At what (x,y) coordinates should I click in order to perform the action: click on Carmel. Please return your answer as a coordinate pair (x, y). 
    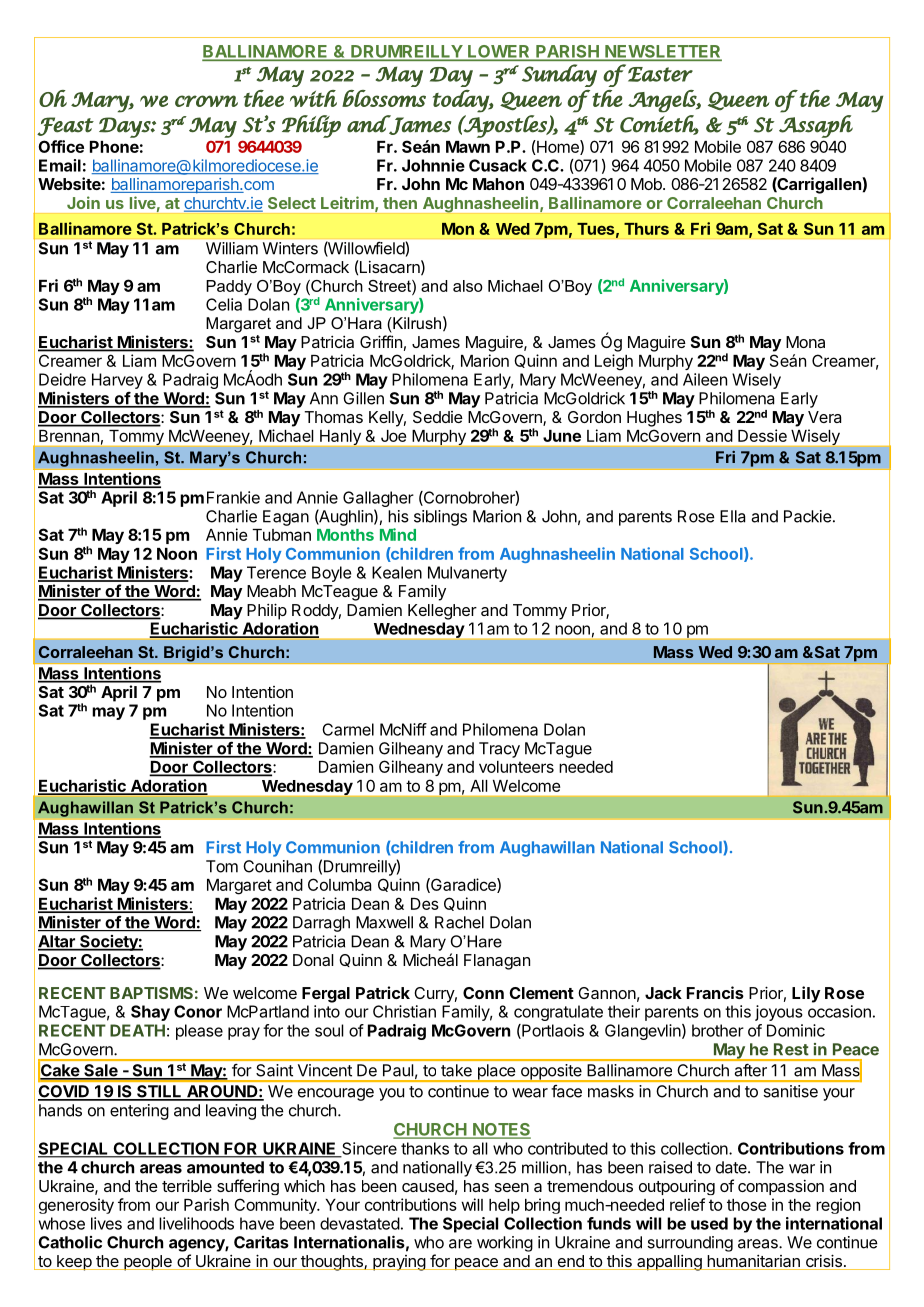
    Looking at the image, I should click on (348, 729).
